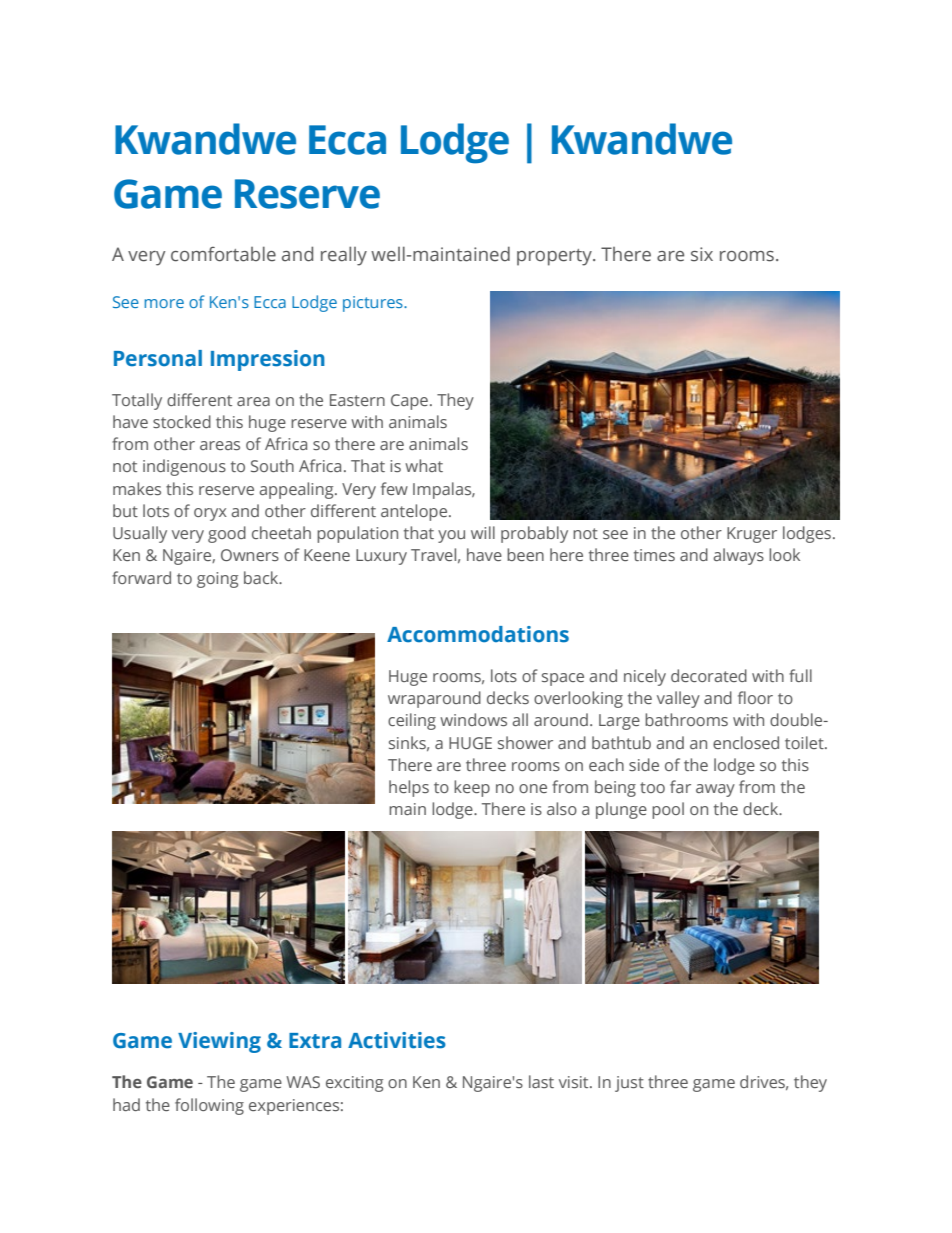 The width and height of the page is (952, 1233). Describe the element at coordinates (555, 257) in the page. I see `property` at that location.
